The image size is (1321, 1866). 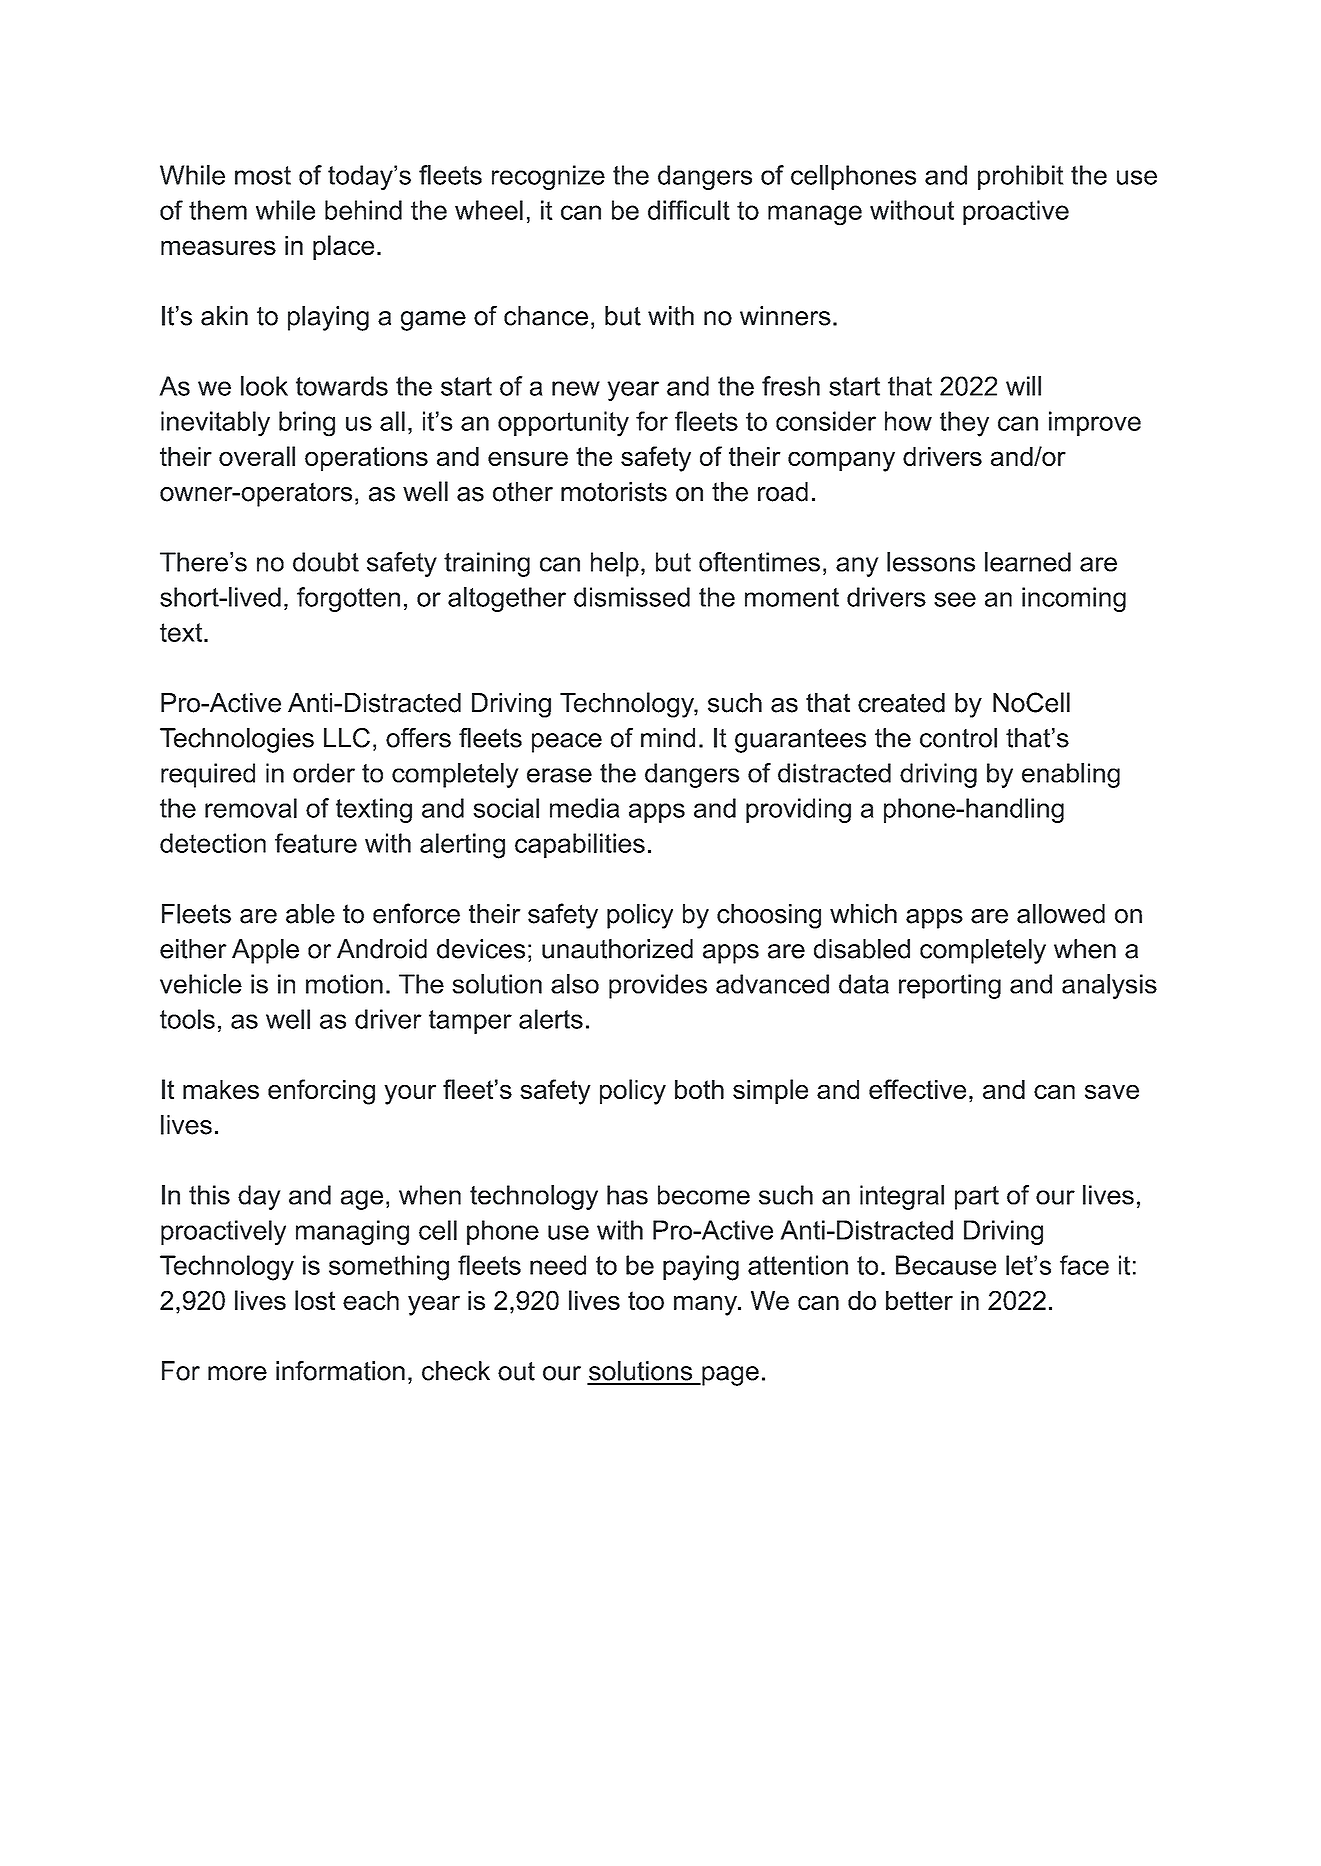 What do you see at coordinates (699, 1089) in the page?
I see `both` at bounding box center [699, 1089].
